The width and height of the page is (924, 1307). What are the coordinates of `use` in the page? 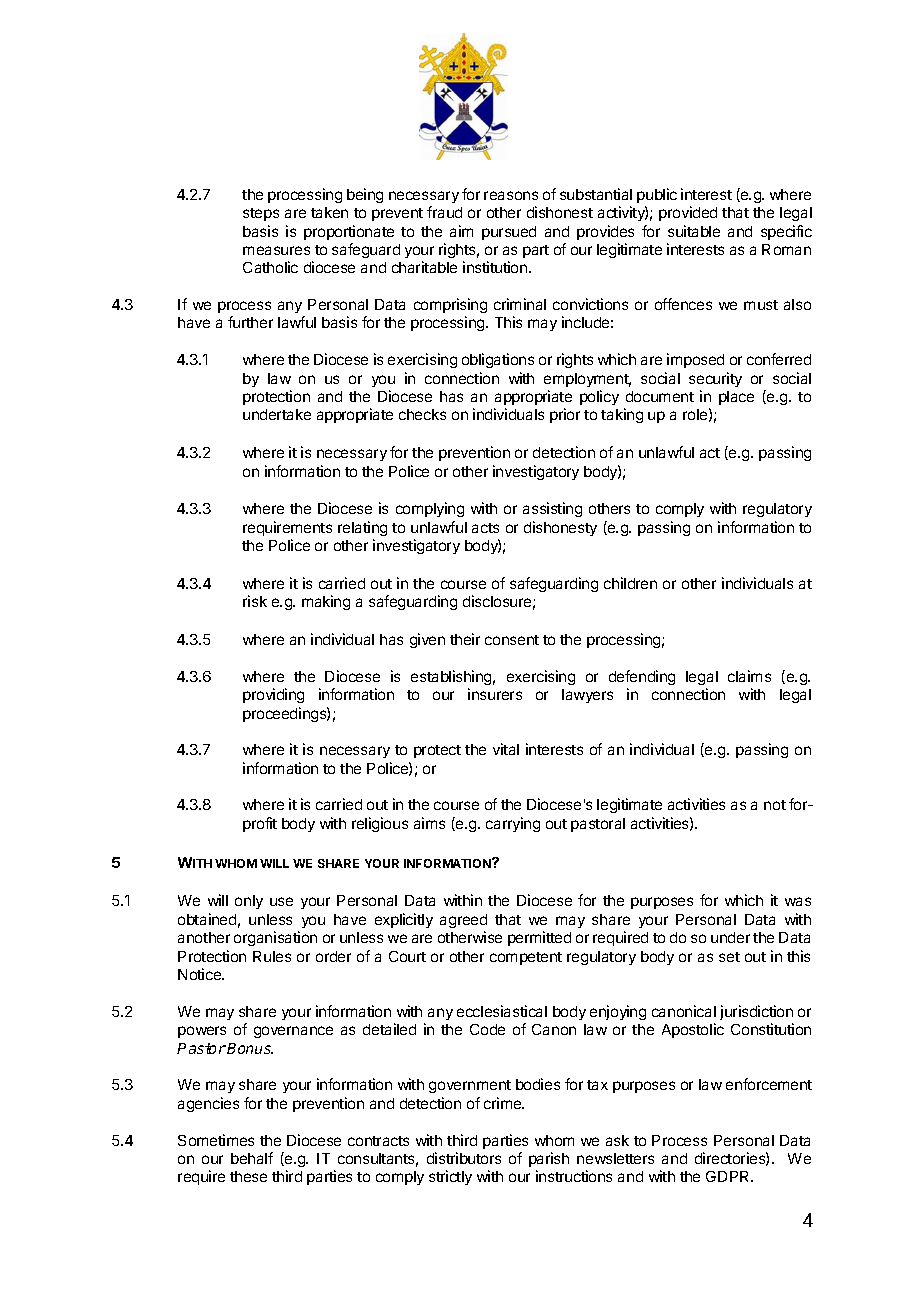 It's located at (281, 901).
